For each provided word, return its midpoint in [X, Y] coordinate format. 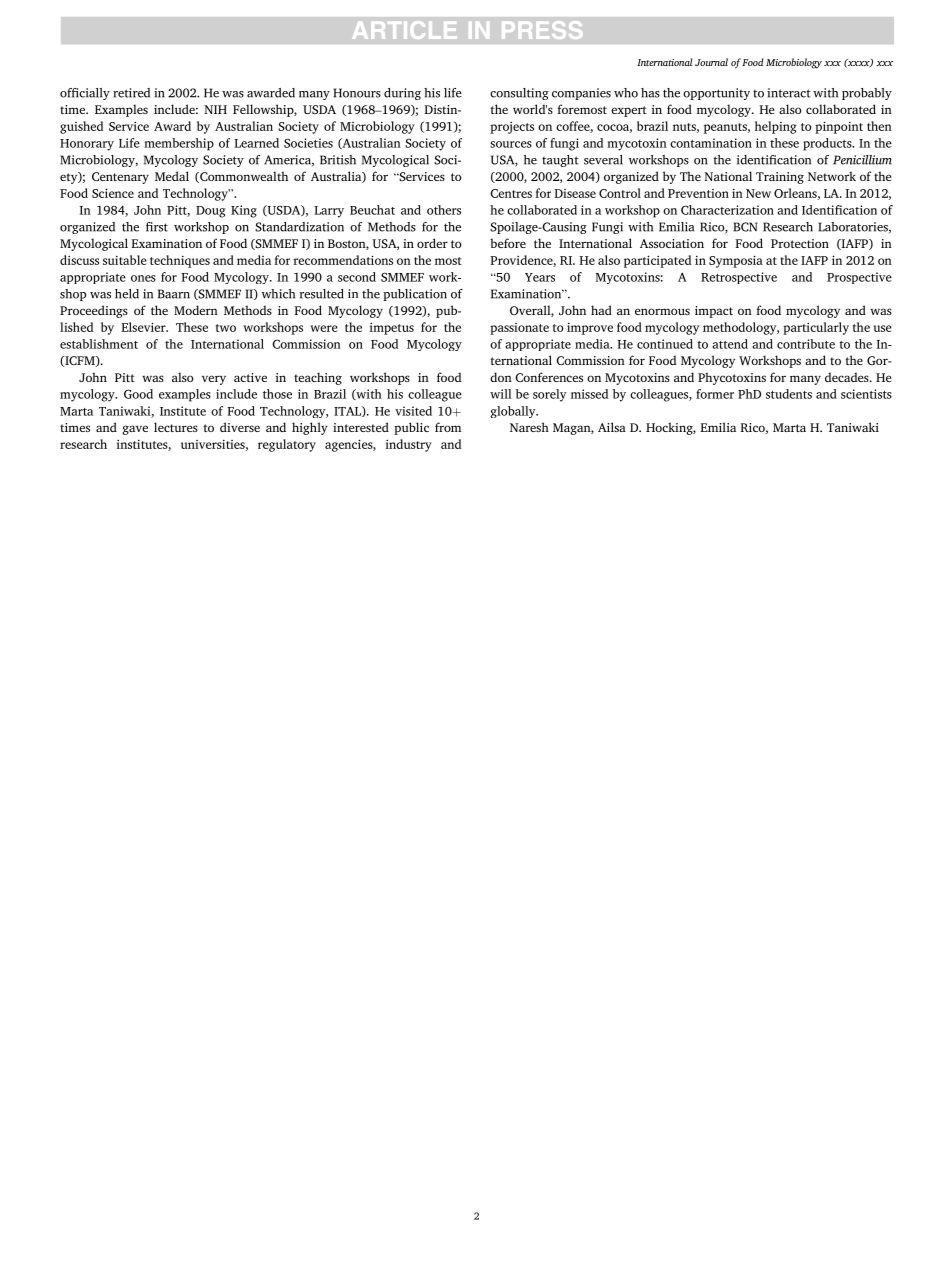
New [758, 193]
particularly [816, 328]
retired [131, 93]
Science [113, 193]
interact [789, 93]
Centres [511, 193]
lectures [176, 427]
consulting [519, 94]
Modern [196, 310]
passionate [519, 329]
